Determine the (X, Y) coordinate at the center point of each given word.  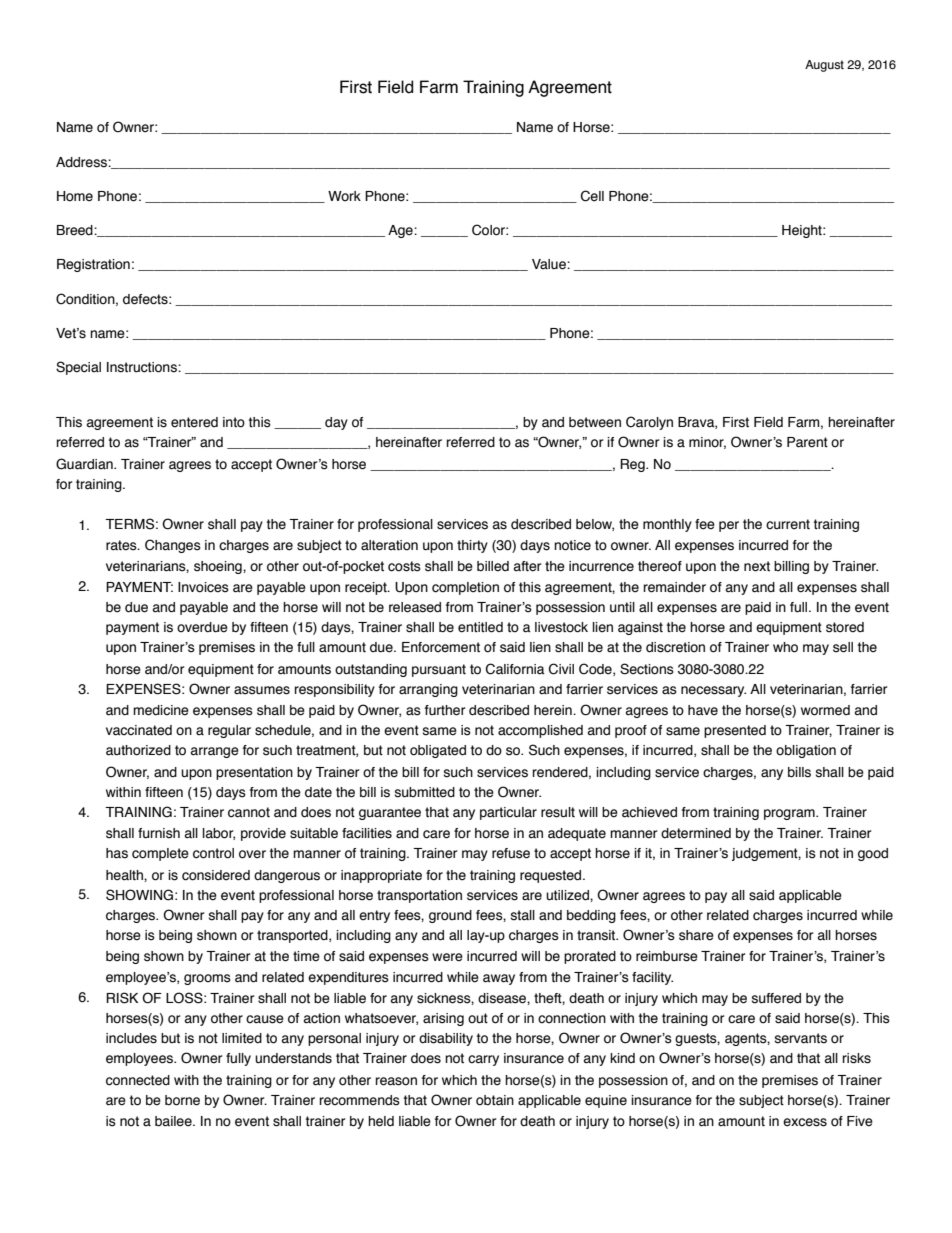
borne (182, 1100)
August (824, 66)
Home (75, 196)
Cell (592, 196)
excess (805, 1122)
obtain (495, 1100)
